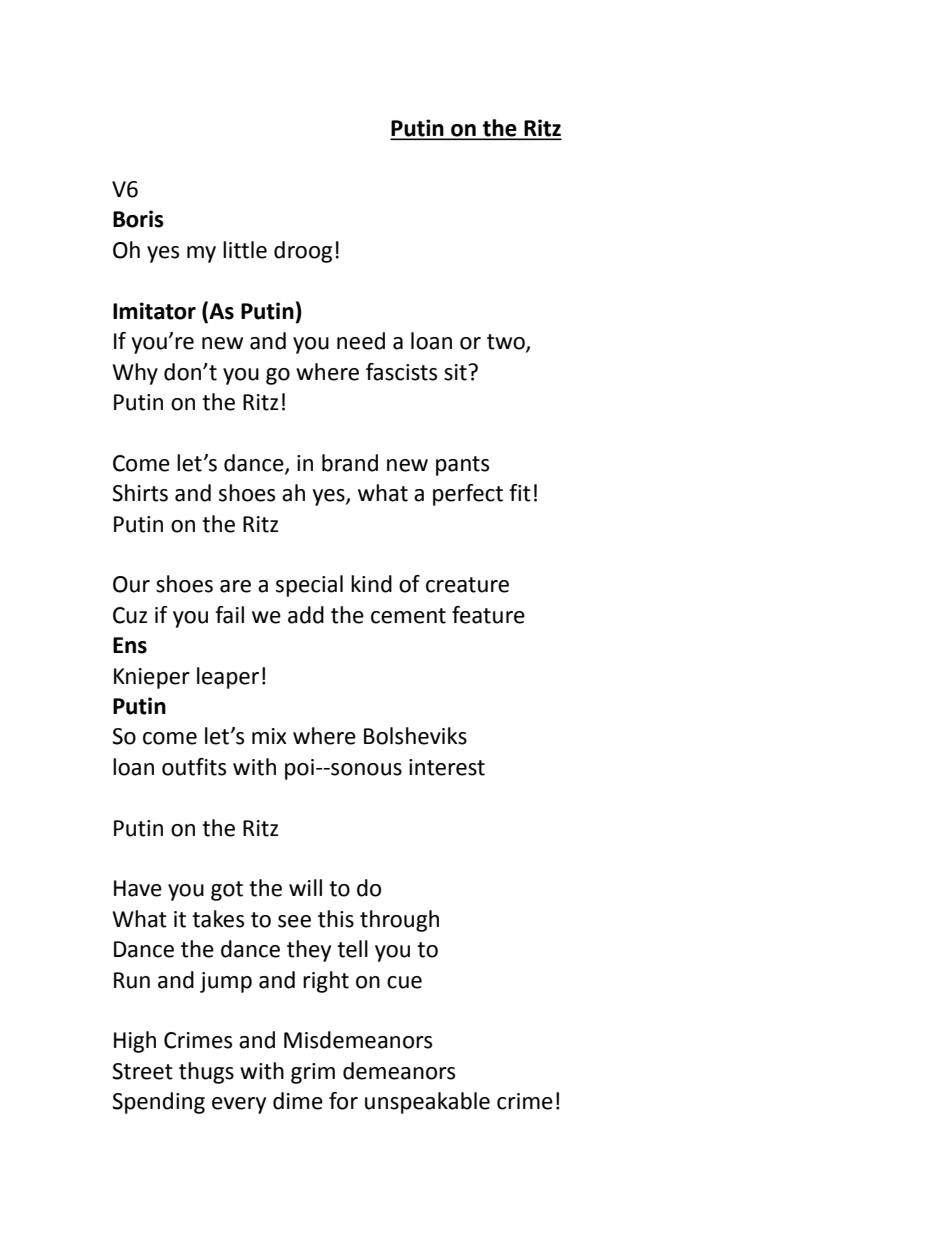 The width and height of the image is (952, 1233). What do you see at coordinates (138, 219) in the image?
I see `Boris` at bounding box center [138, 219].
